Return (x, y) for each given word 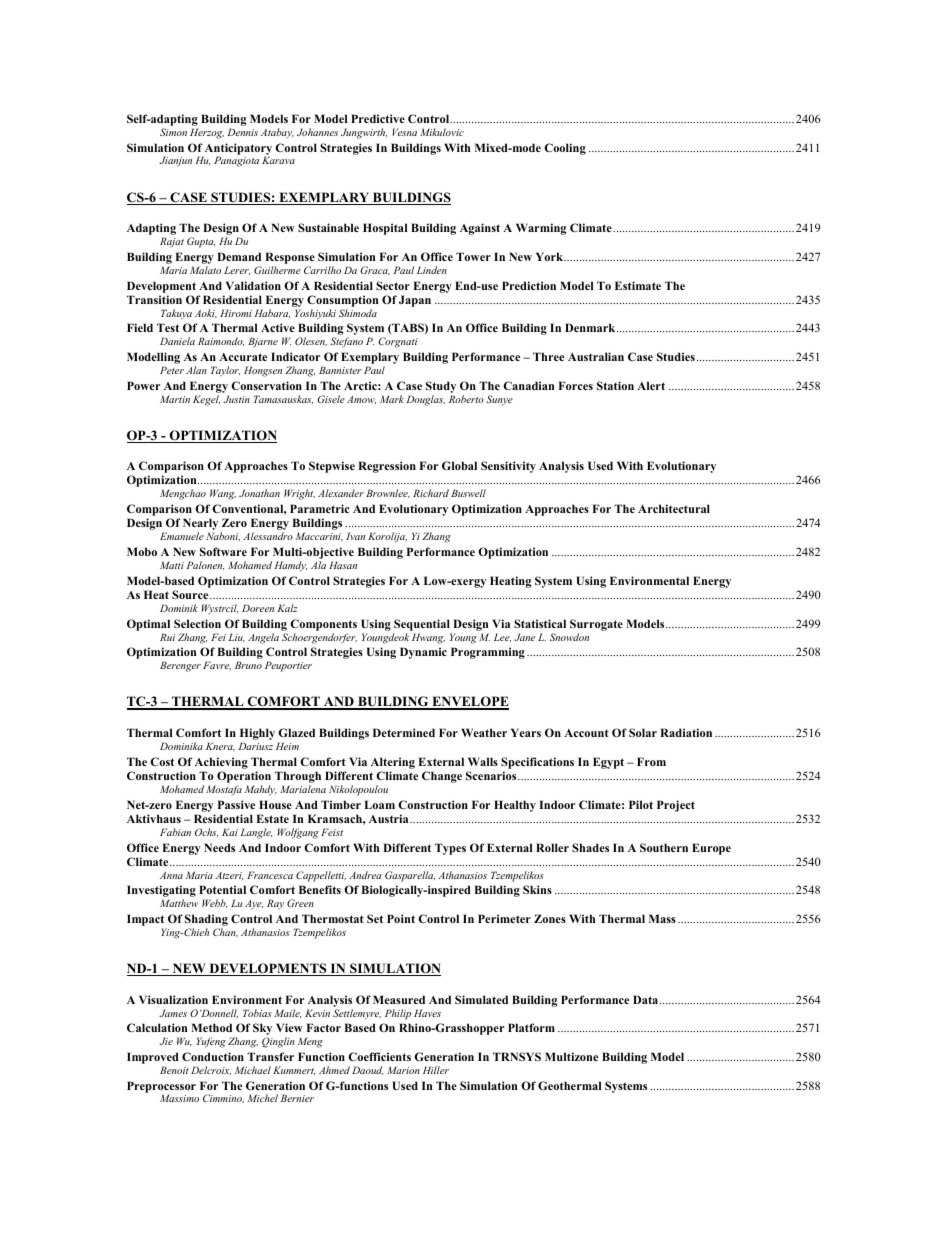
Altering (393, 763)
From (651, 761)
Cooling (565, 149)
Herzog (207, 133)
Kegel (206, 400)
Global (459, 465)
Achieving (221, 763)
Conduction (213, 1056)
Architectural (674, 508)
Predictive (378, 118)
